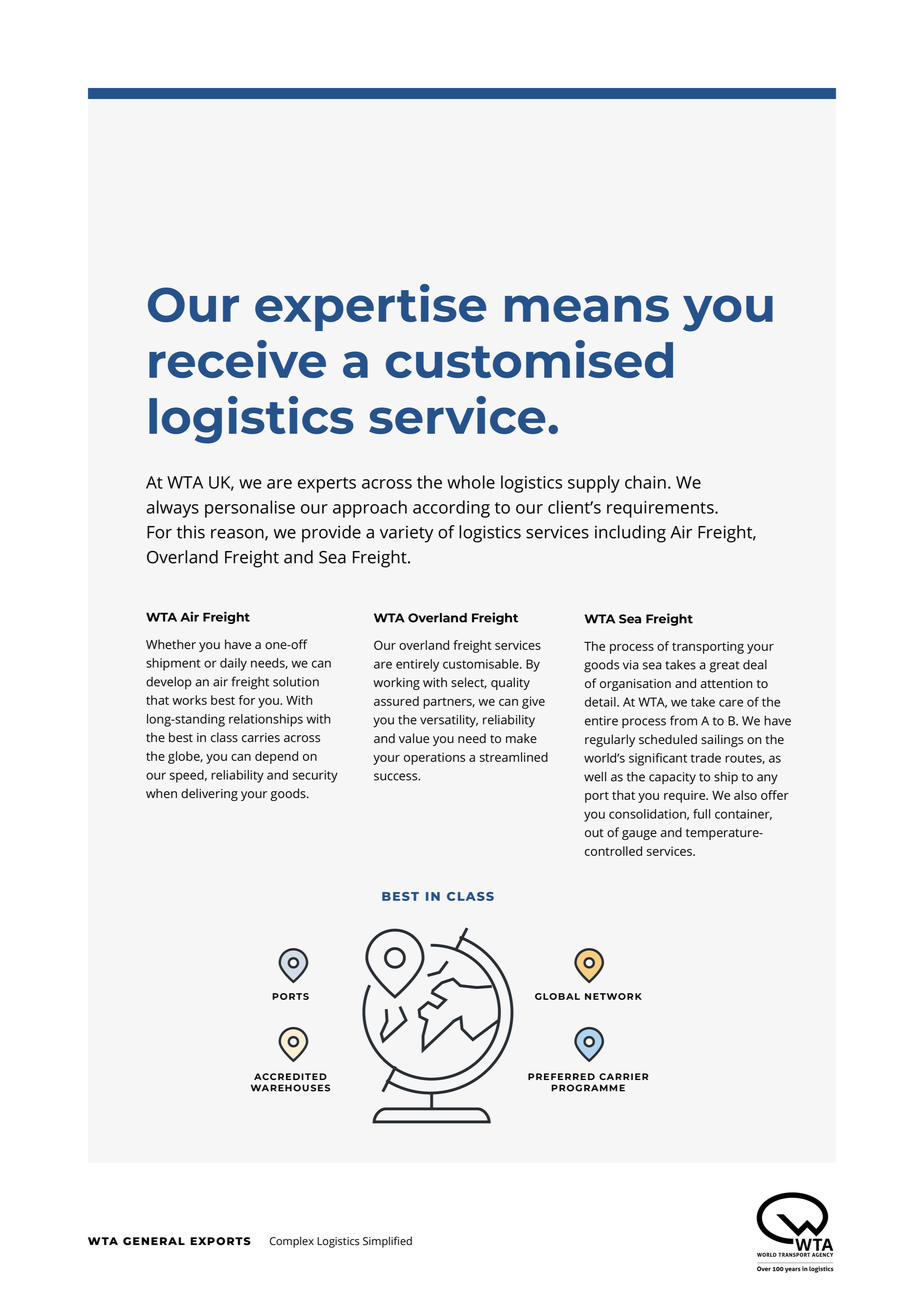  Describe the element at coordinates (237, 359) in the screenshot. I see `receive` at that location.
